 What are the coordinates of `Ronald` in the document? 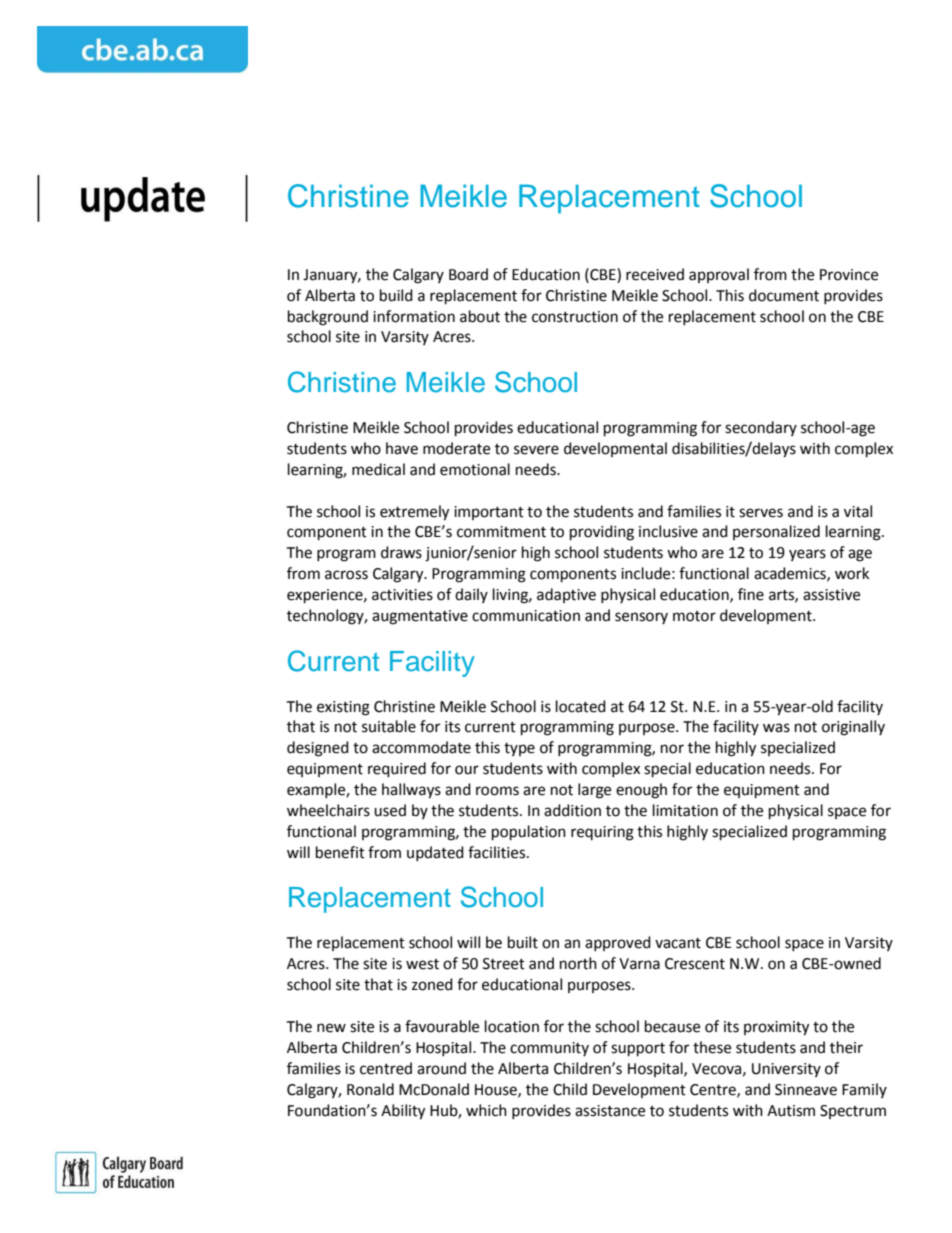 It's located at (370, 1089).
